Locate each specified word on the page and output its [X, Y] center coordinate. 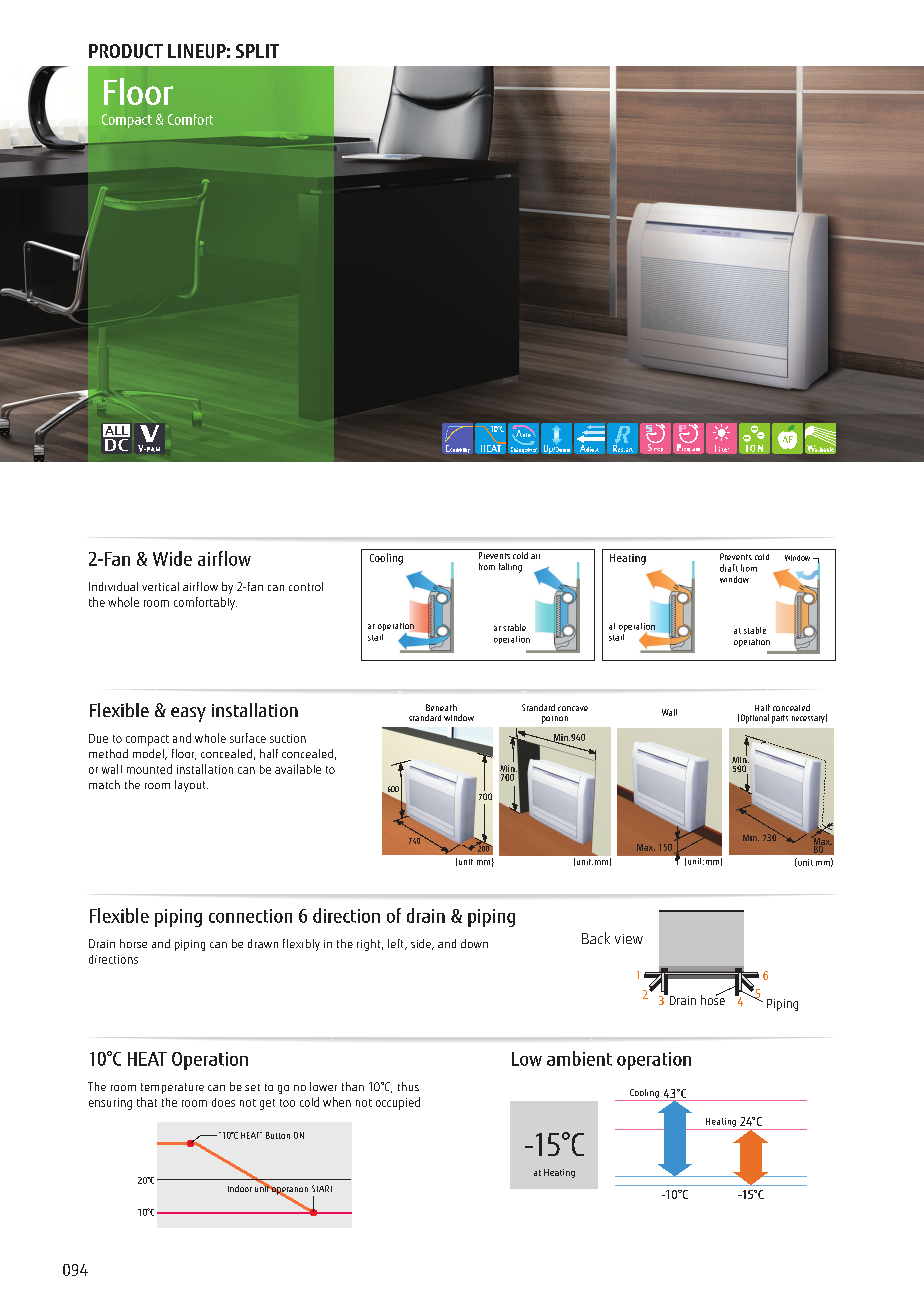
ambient [579, 1058]
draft [729, 568]
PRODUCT [126, 51]
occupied [398, 1103]
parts [780, 719]
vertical [160, 586]
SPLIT [257, 51]
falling [510, 568]
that [147, 1102]
